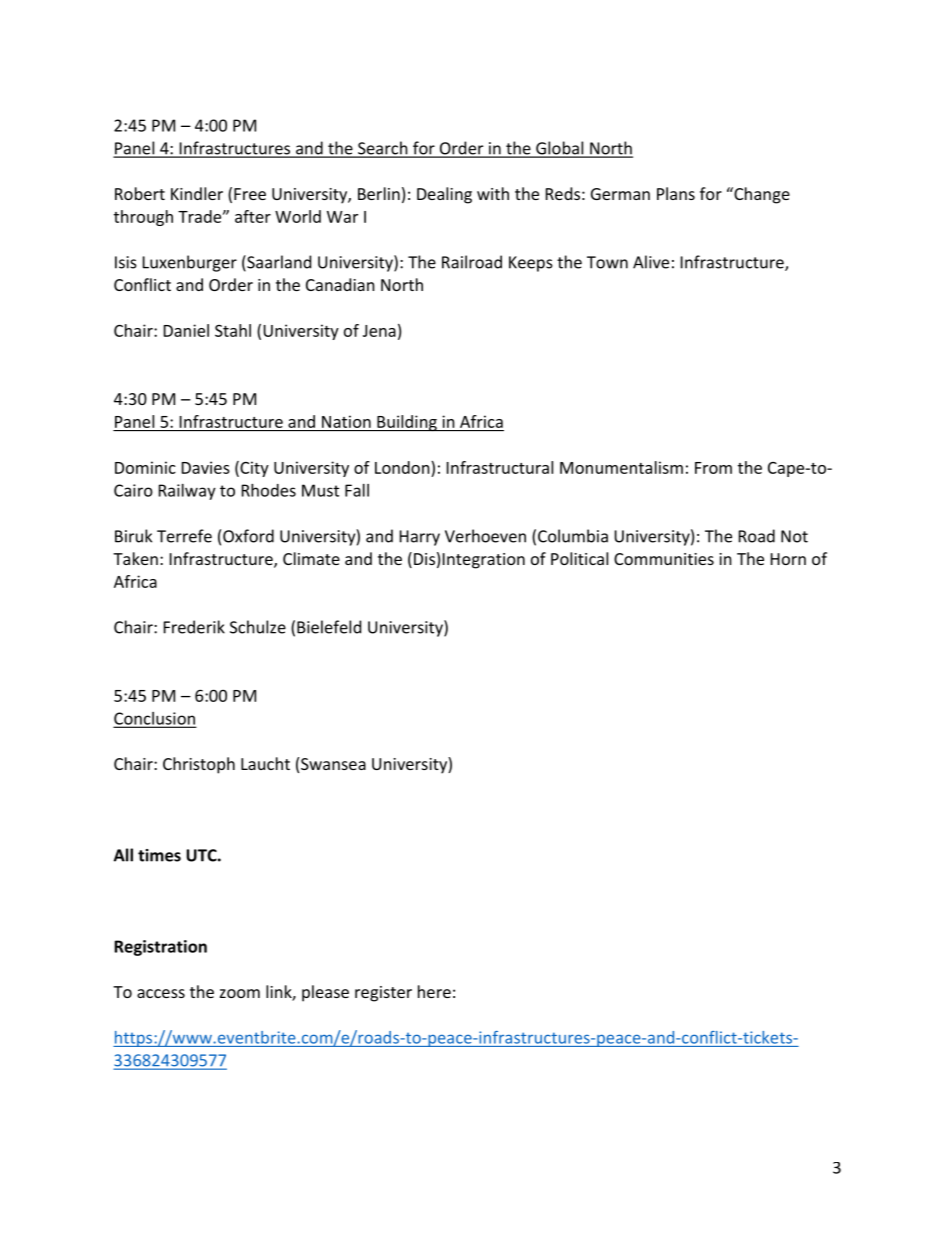  What do you see at coordinates (664, 559) in the screenshot?
I see `Communities` at bounding box center [664, 559].
